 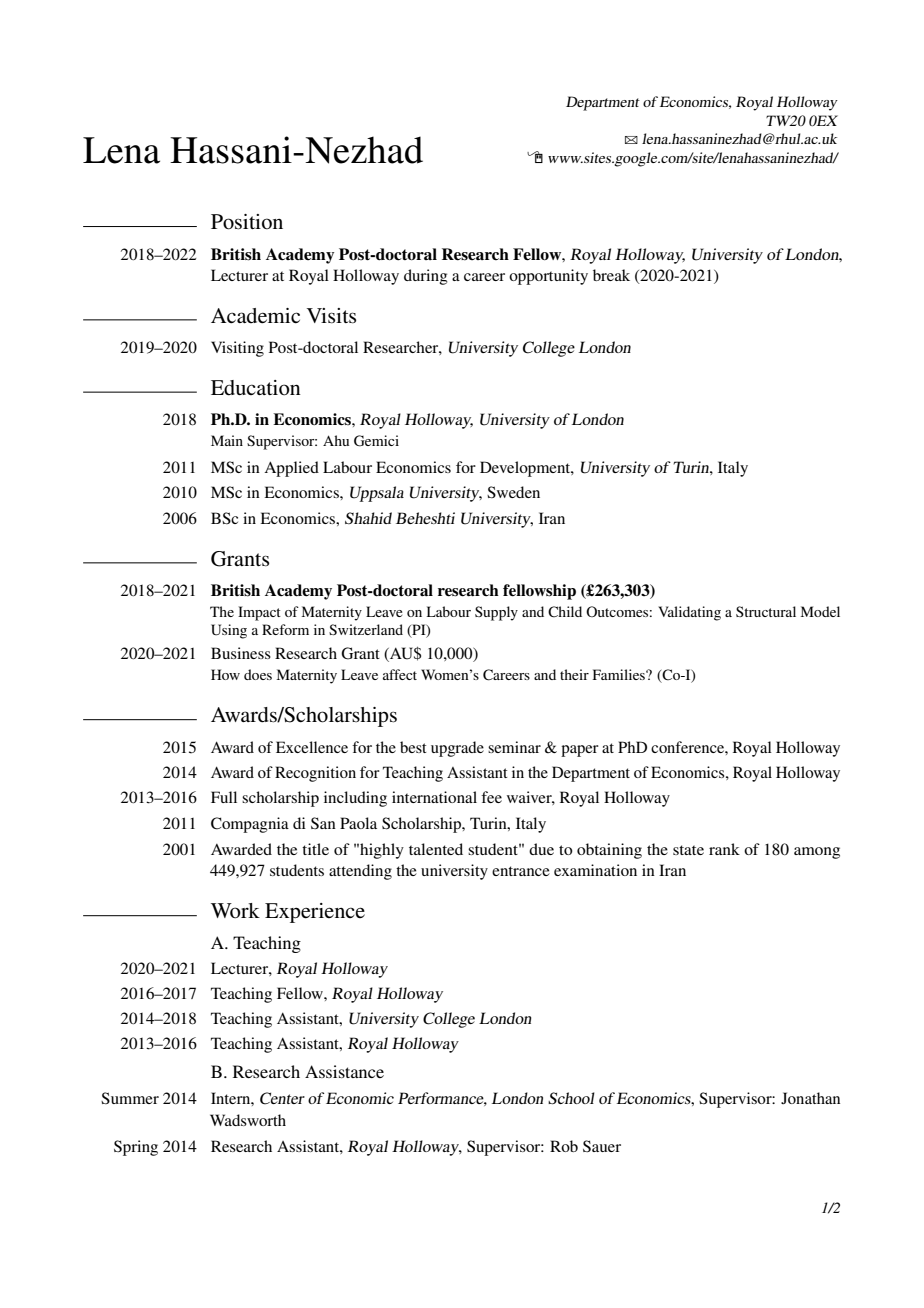 I want to click on Structural, so click(x=766, y=611).
